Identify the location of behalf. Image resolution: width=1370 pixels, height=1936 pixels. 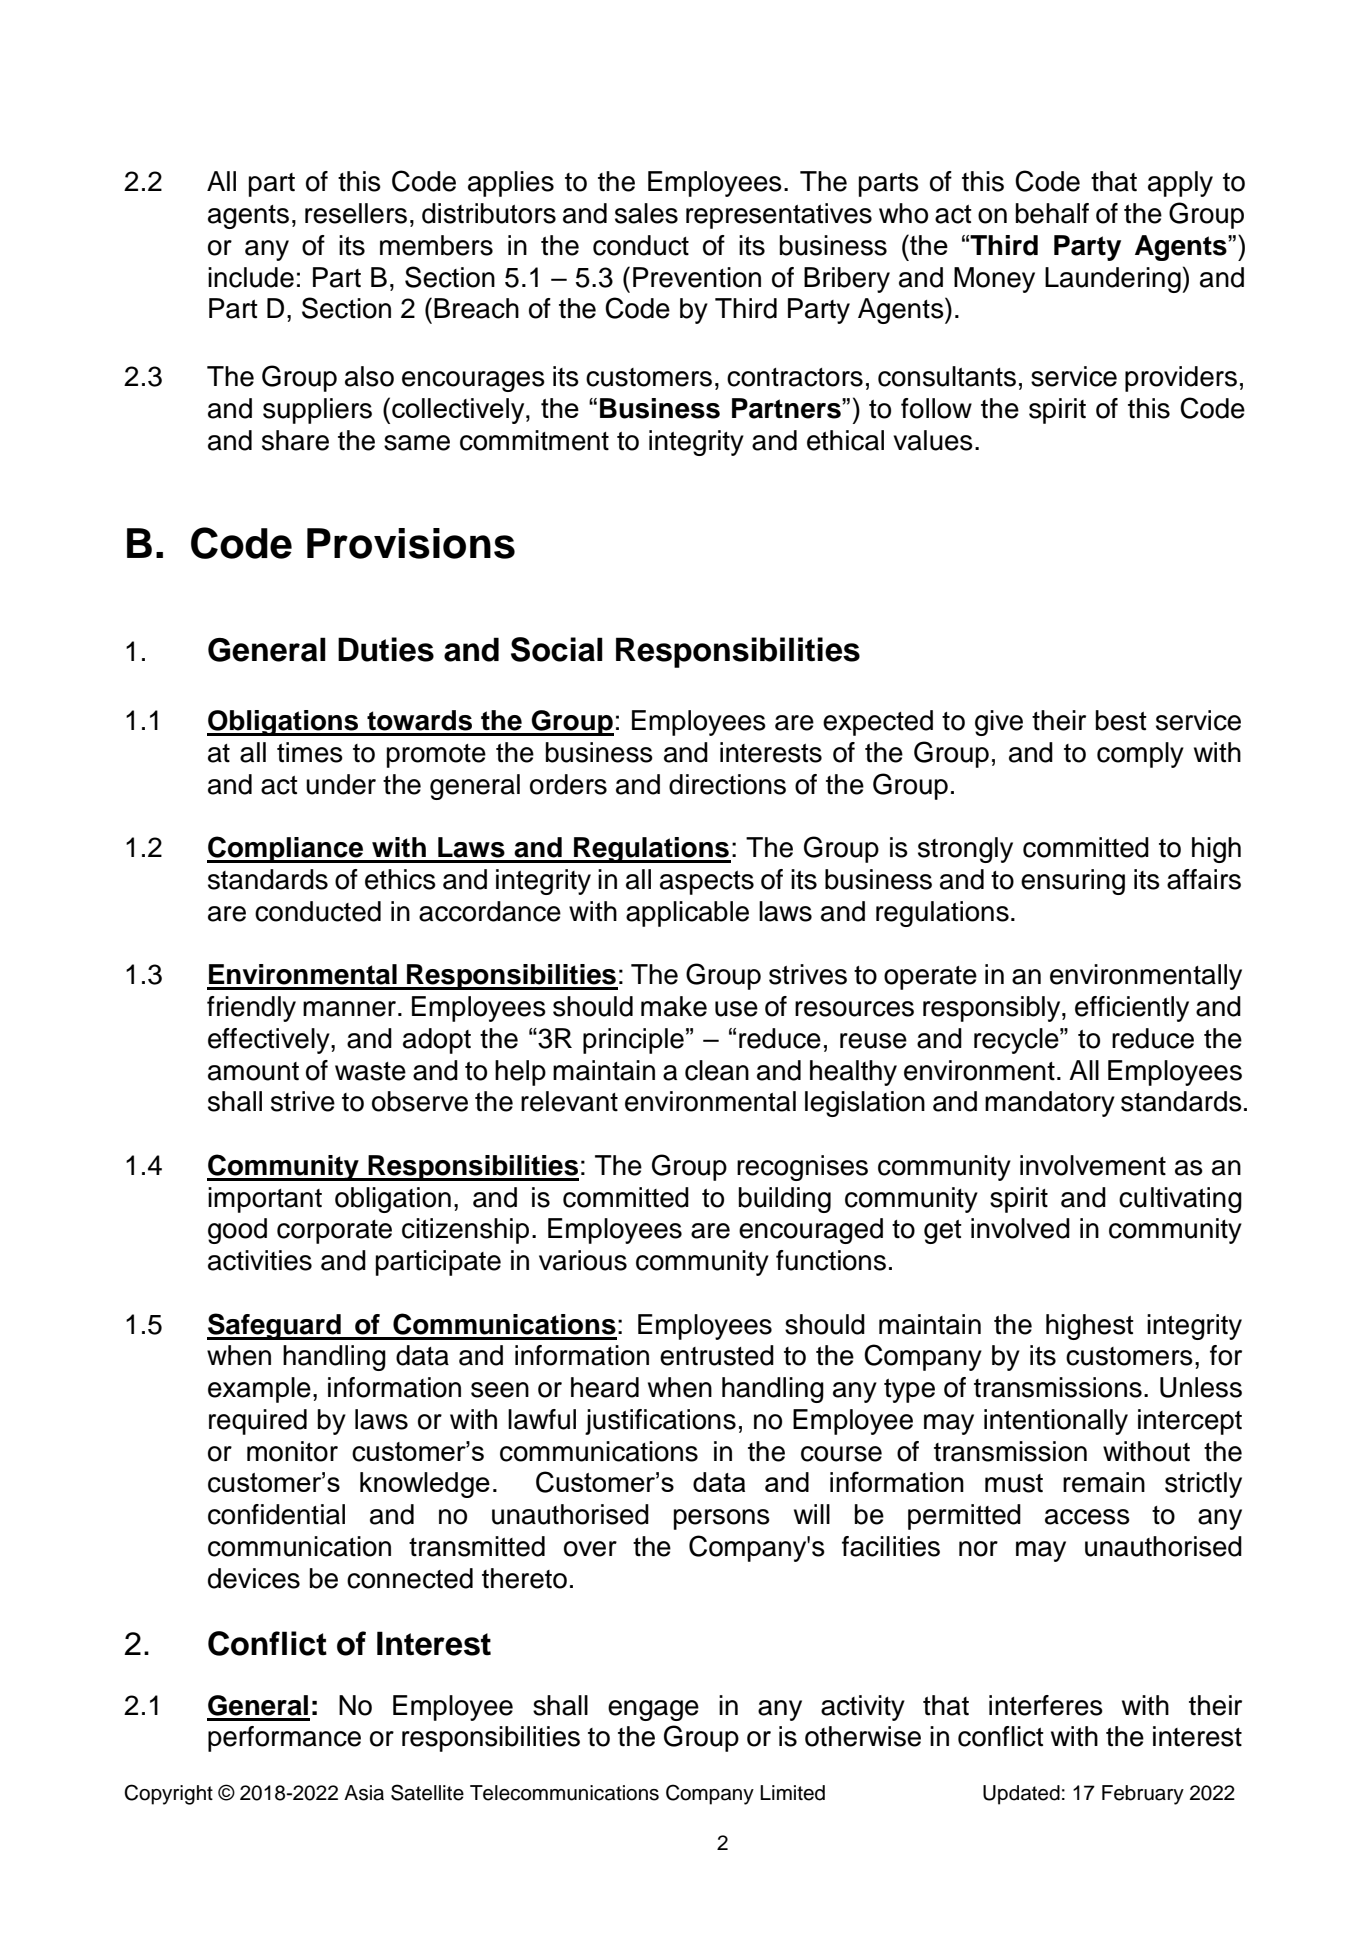
(1052, 213).
